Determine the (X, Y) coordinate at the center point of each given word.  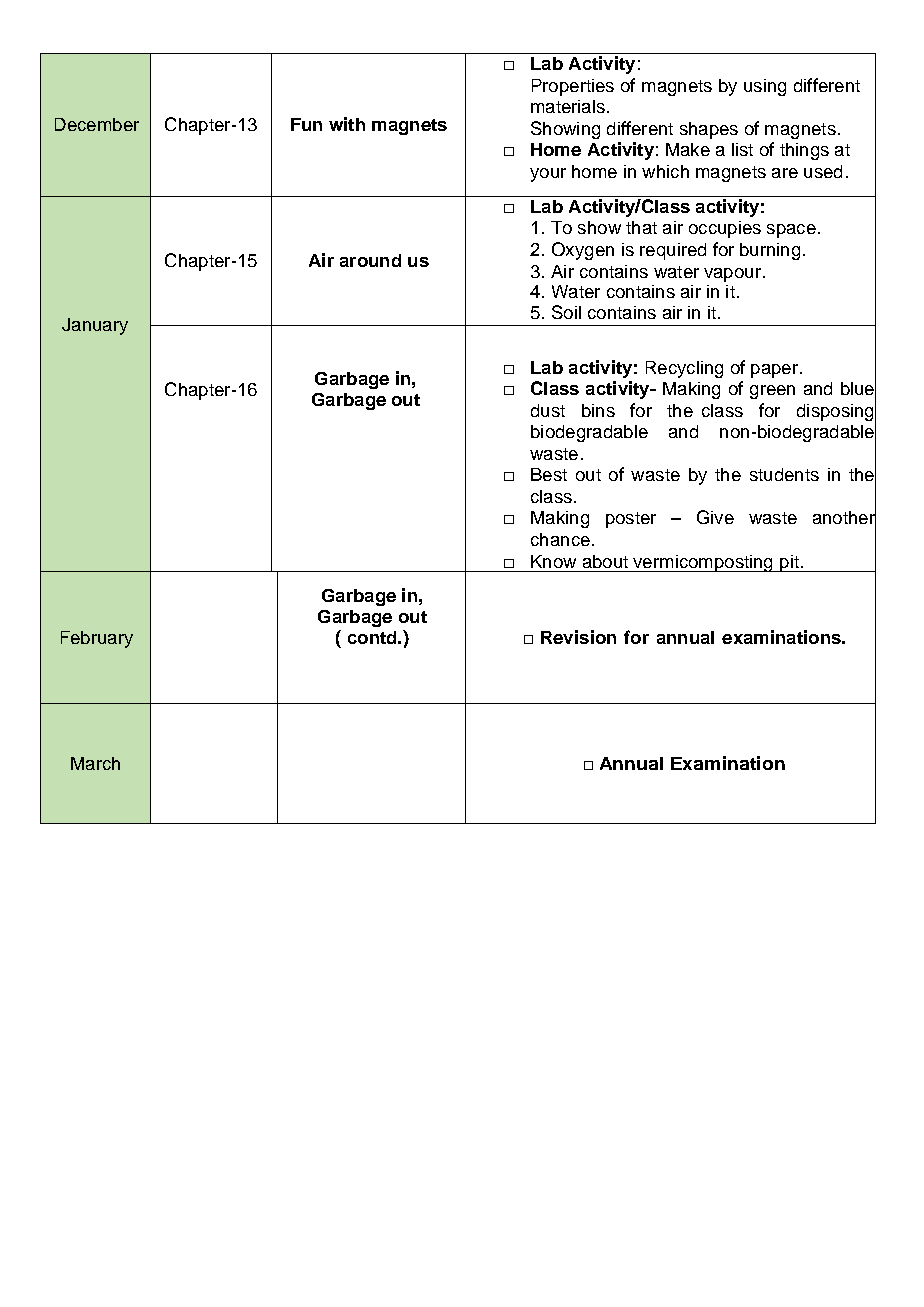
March (95, 763)
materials (568, 106)
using (765, 87)
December (97, 124)
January (95, 326)
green (772, 392)
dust (548, 410)
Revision (578, 637)
